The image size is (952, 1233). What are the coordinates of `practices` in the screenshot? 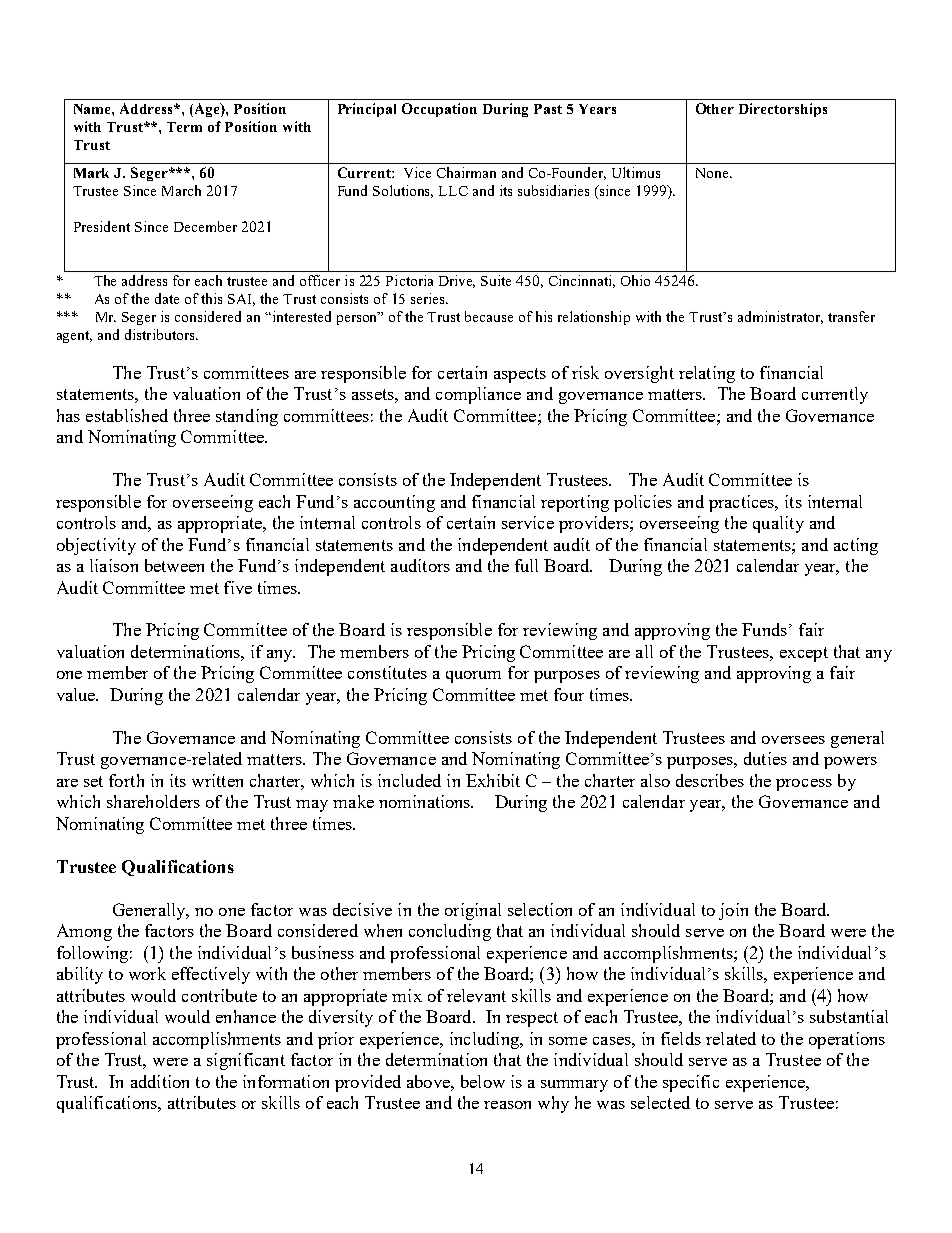 It's located at (743, 503).
